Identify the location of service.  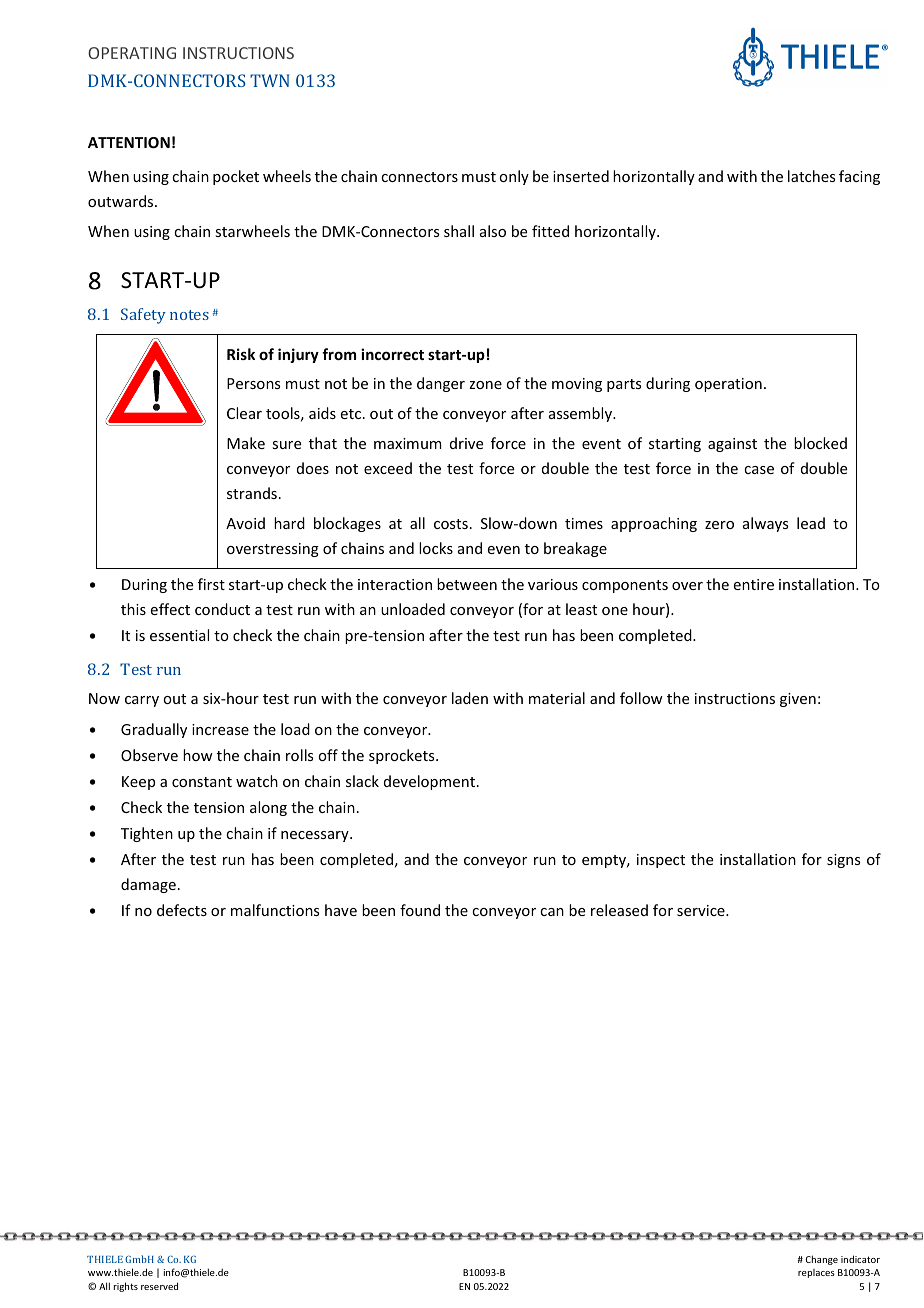
(702, 910).
